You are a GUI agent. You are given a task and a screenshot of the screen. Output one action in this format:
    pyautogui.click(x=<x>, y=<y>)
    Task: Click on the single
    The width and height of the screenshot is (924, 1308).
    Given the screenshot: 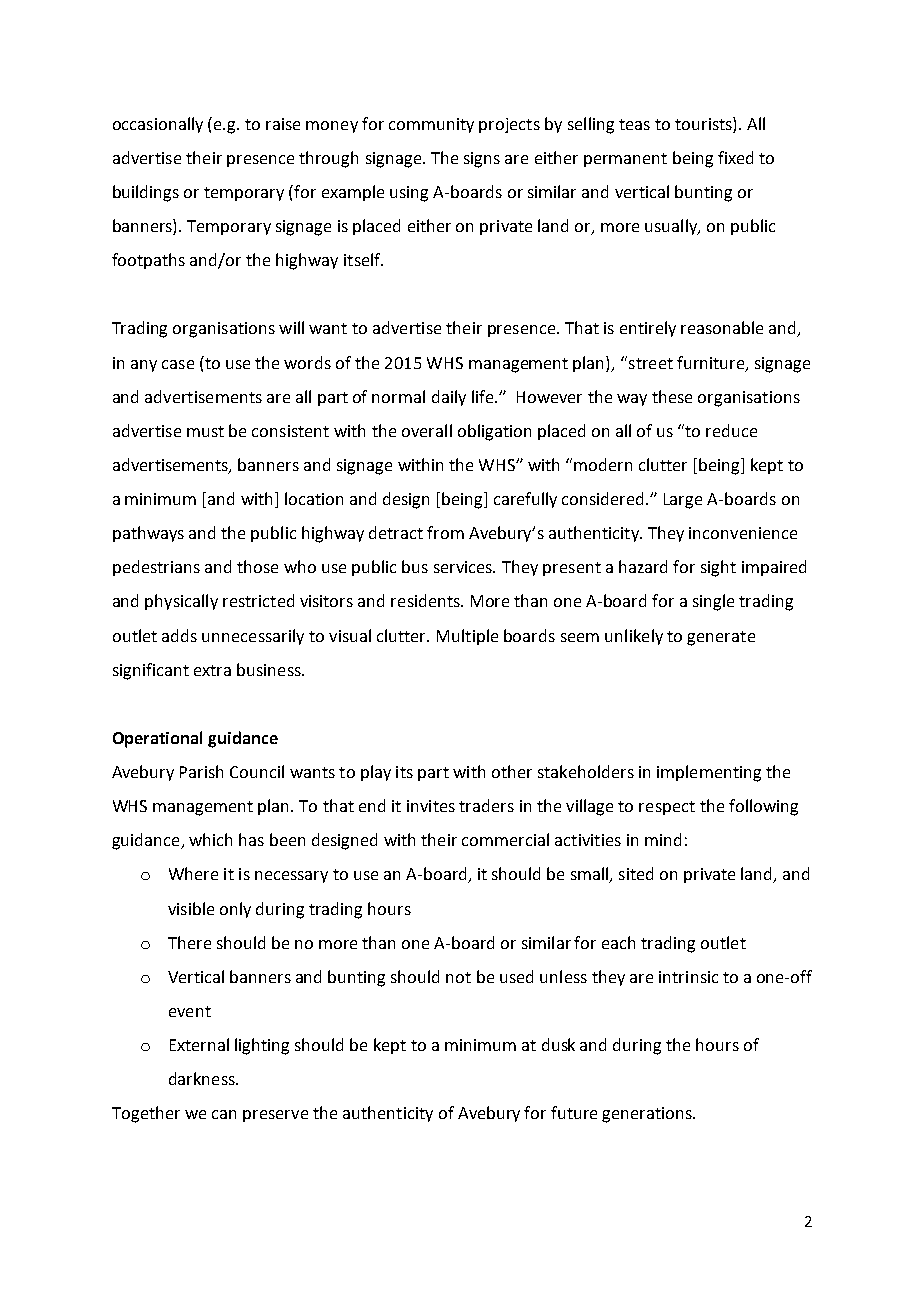 What is the action you would take?
    pyautogui.click(x=713, y=602)
